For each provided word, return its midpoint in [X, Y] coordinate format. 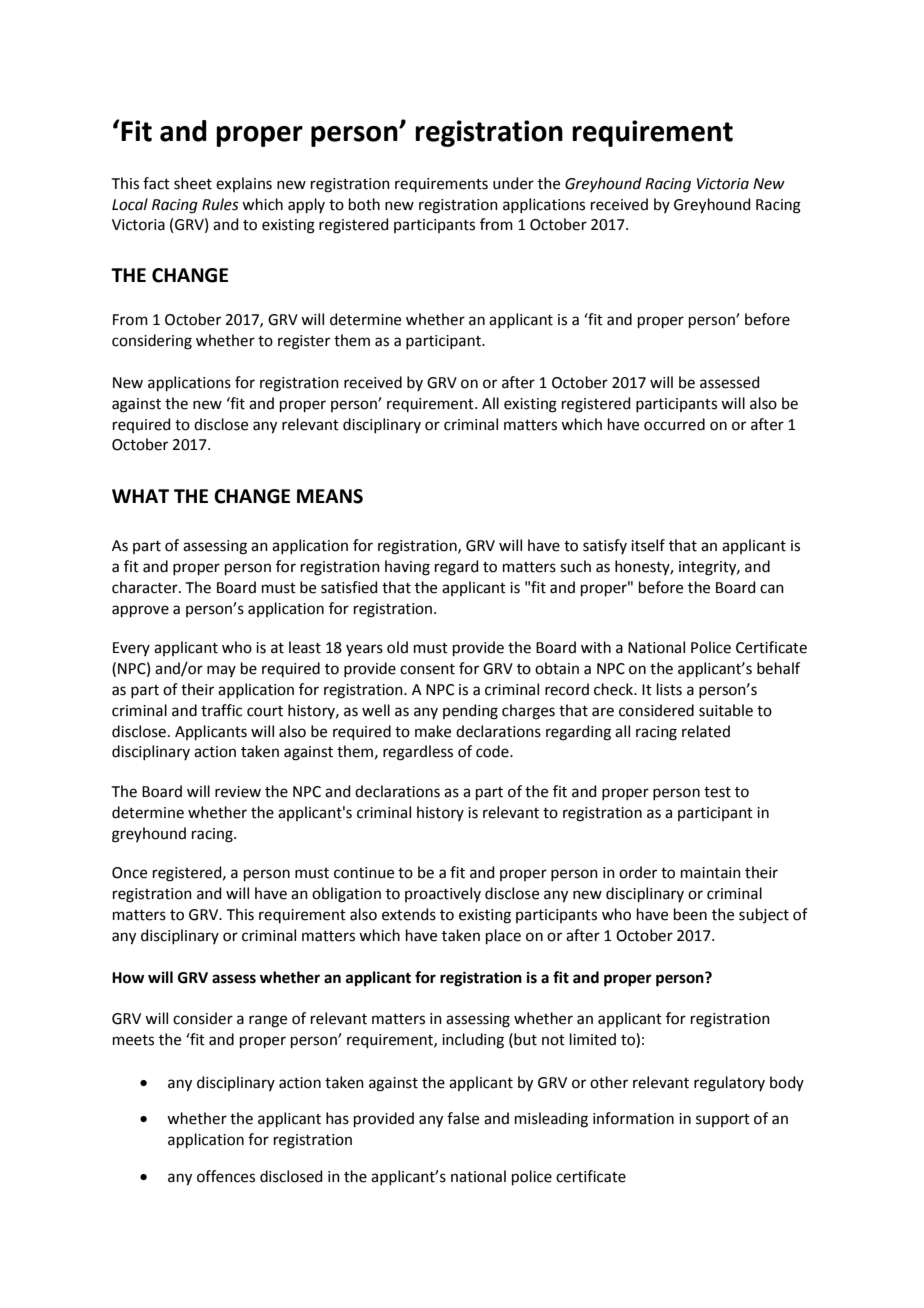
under [513, 183]
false [463, 1118]
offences [226, 1176]
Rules [220, 204]
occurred [674, 424]
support [723, 1120]
